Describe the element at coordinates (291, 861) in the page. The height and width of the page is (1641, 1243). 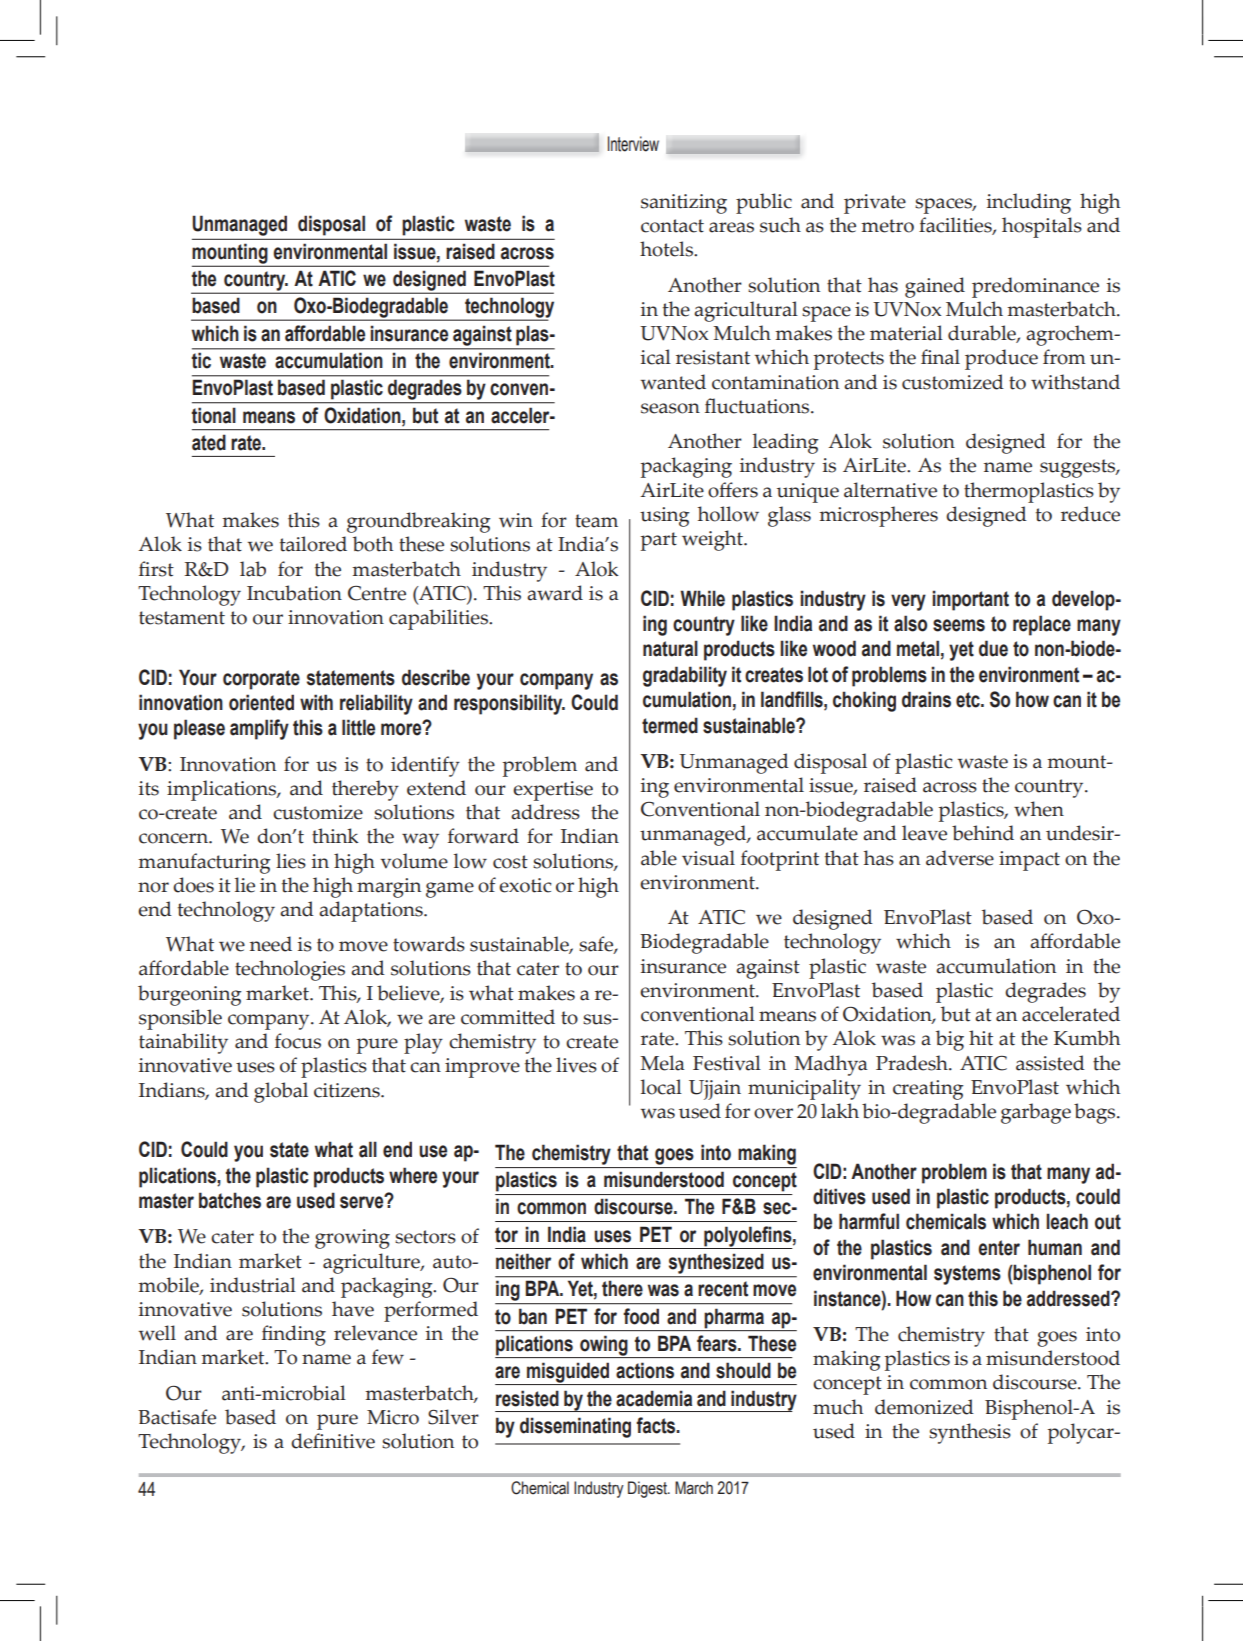
I see `lies` at that location.
